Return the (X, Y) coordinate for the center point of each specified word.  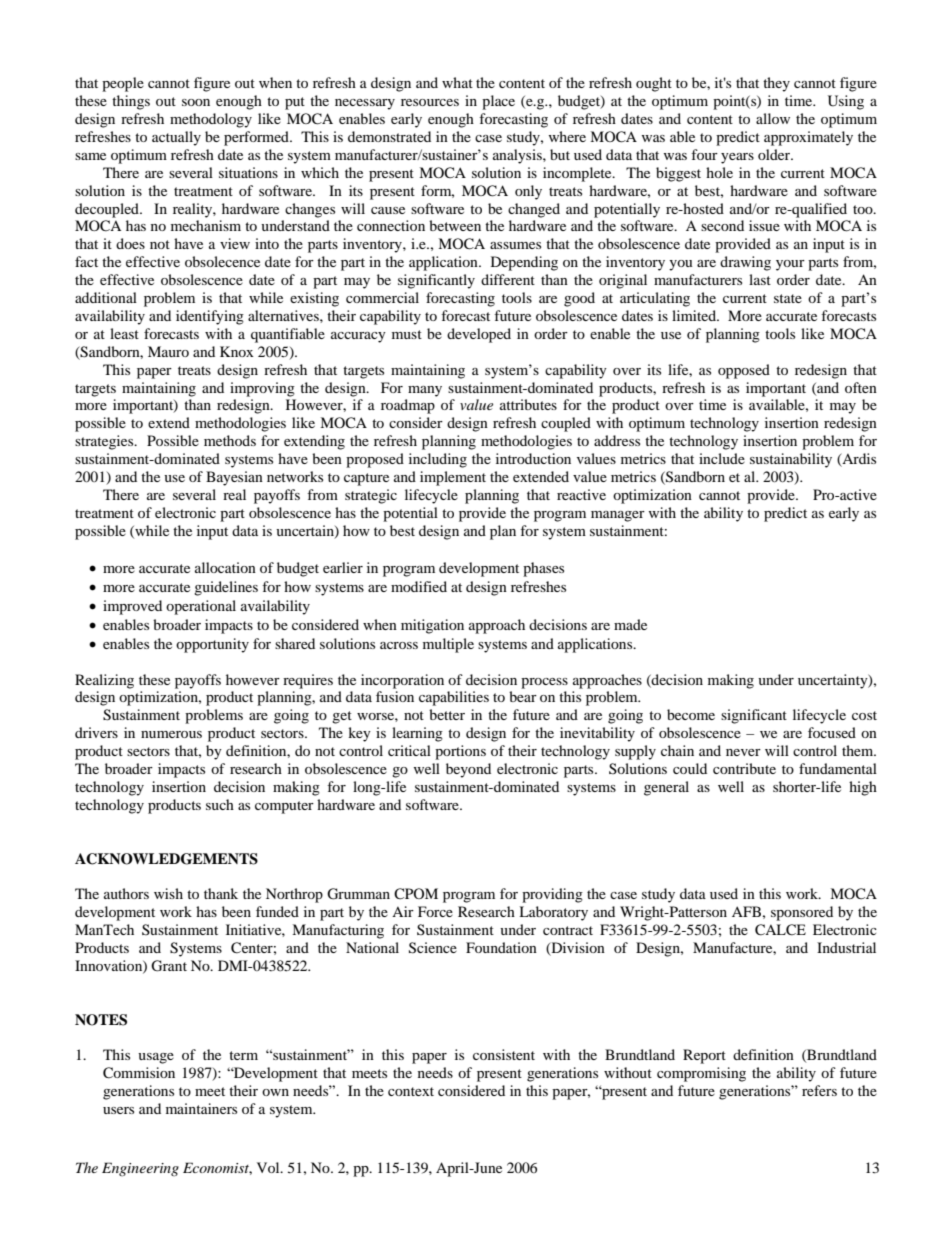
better (447, 714)
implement (453, 478)
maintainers (201, 1108)
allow (773, 118)
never (743, 752)
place (498, 102)
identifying (210, 317)
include (722, 458)
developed (479, 335)
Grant (169, 966)
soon (196, 102)
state (788, 298)
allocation (225, 567)
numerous (171, 734)
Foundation (501, 947)
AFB (746, 911)
